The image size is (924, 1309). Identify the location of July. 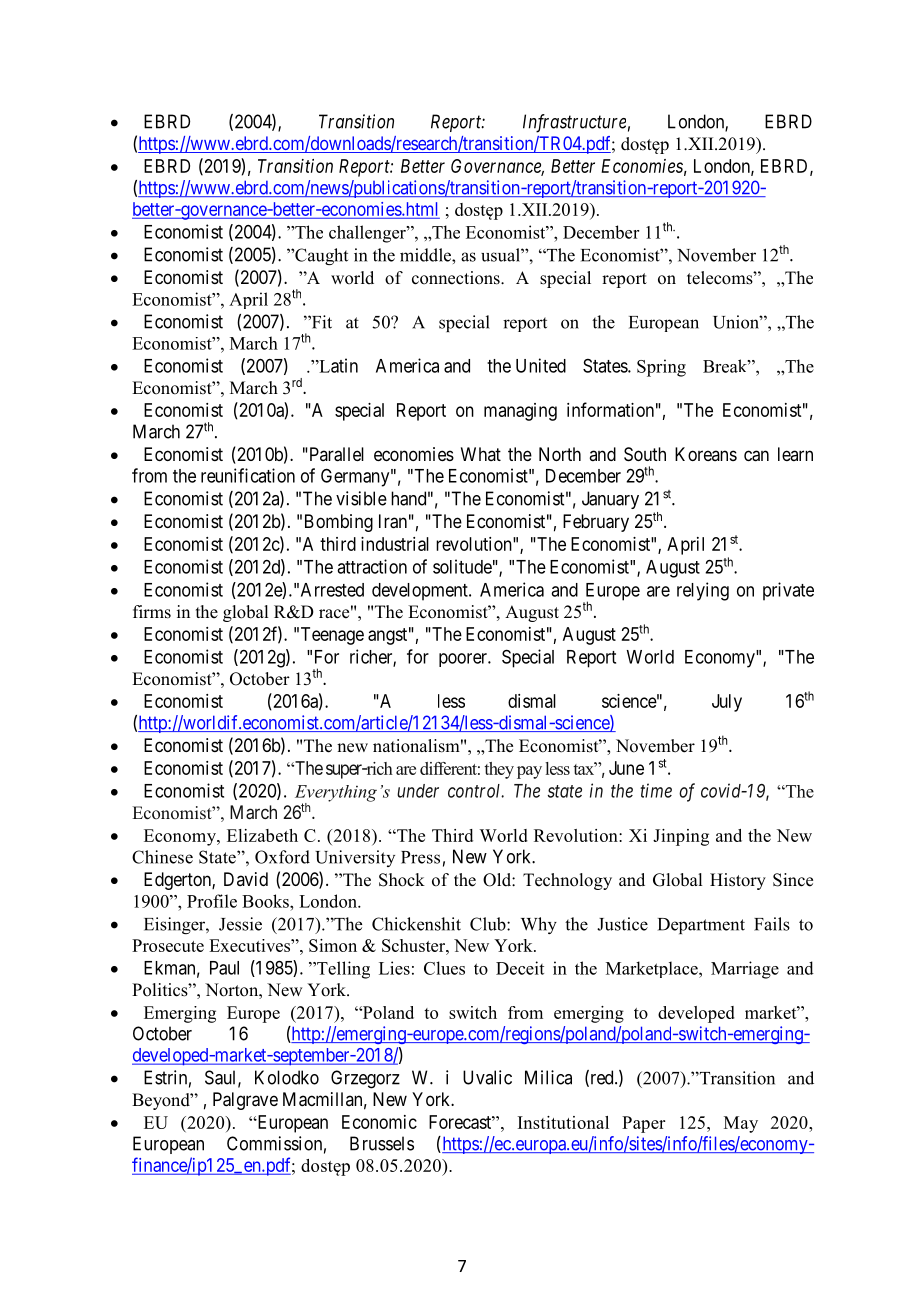
(727, 703).
